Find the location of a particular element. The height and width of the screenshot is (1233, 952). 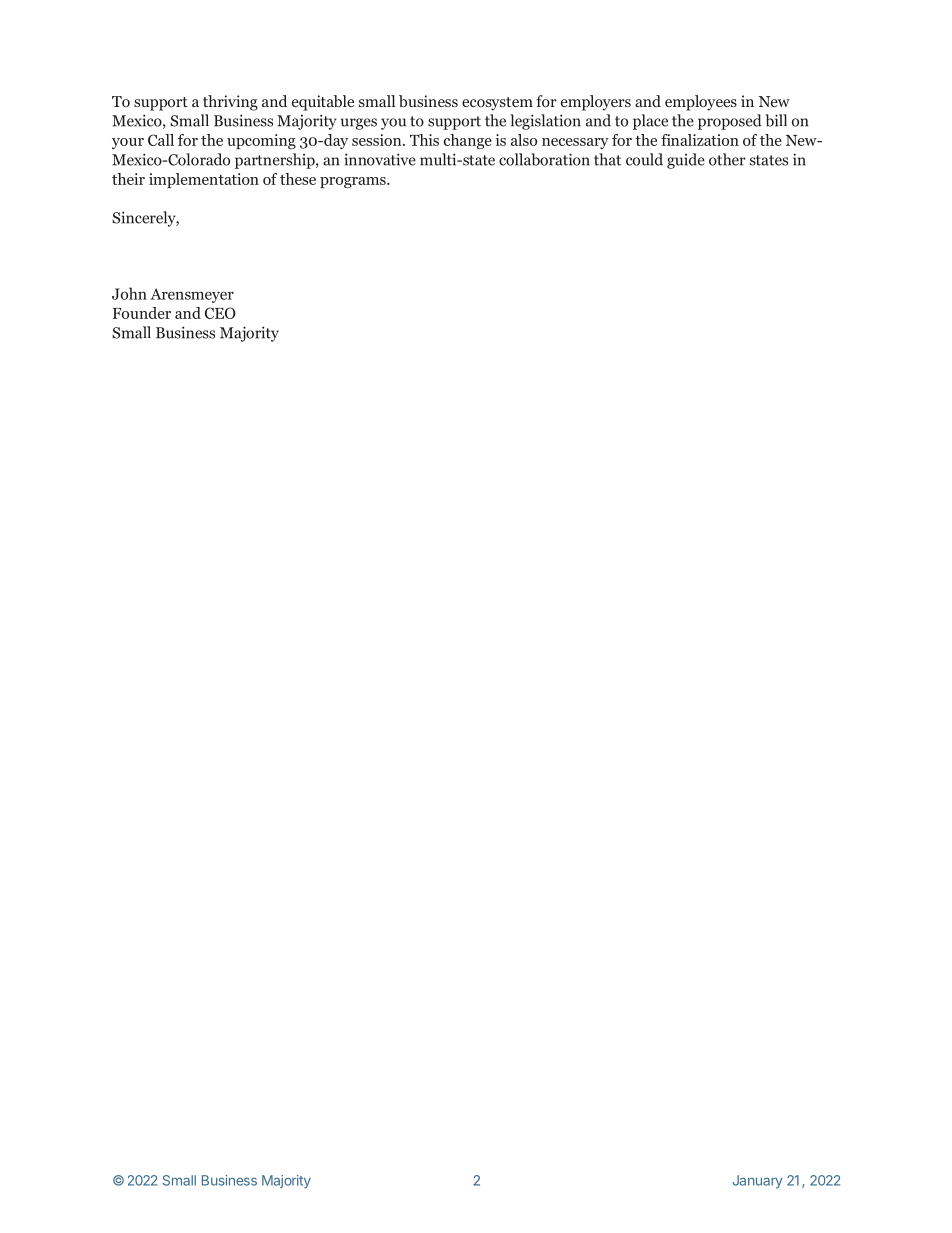

guide is located at coordinates (686, 161).
